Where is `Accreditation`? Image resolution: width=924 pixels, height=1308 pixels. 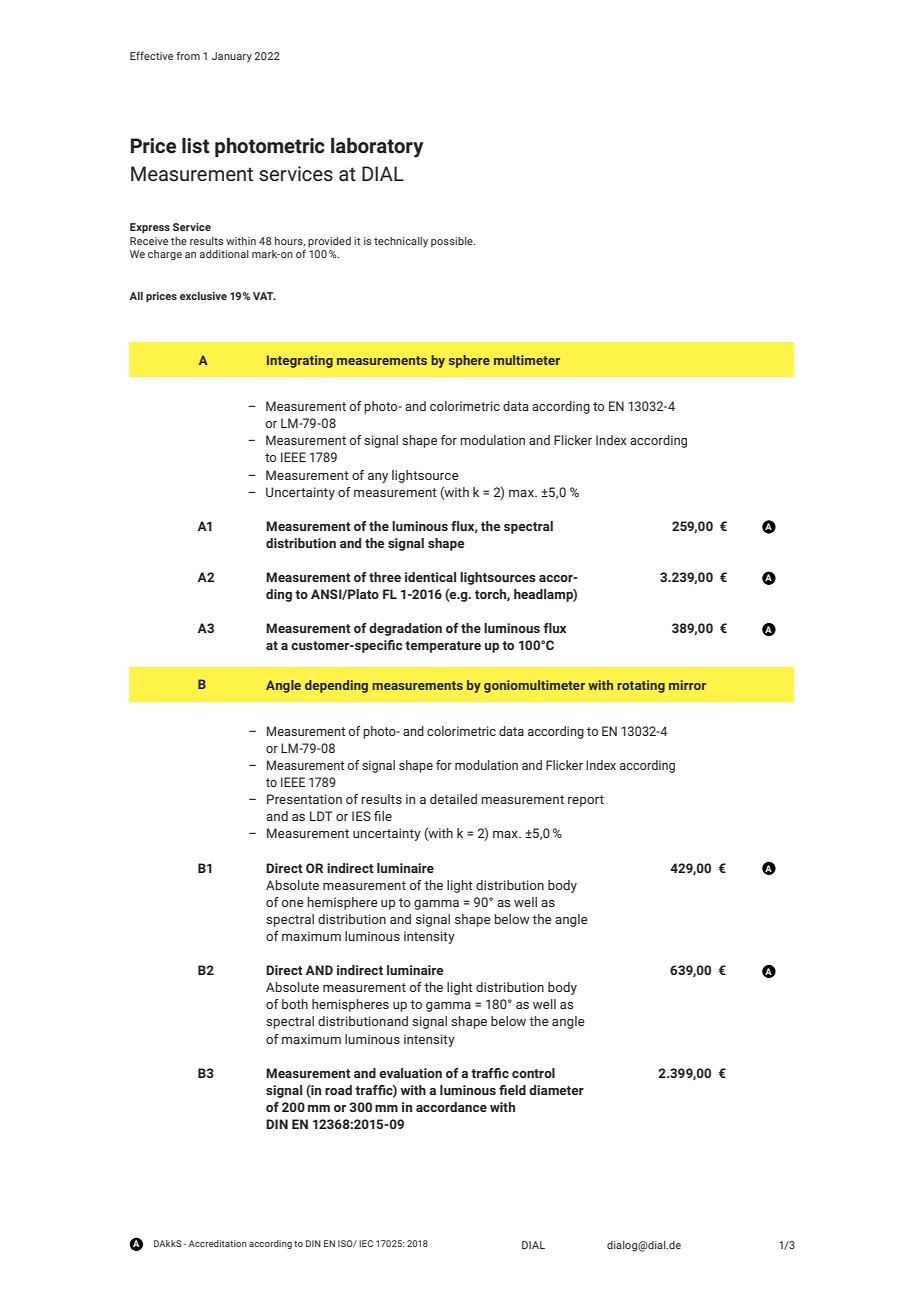 Accreditation is located at coordinates (218, 1243).
